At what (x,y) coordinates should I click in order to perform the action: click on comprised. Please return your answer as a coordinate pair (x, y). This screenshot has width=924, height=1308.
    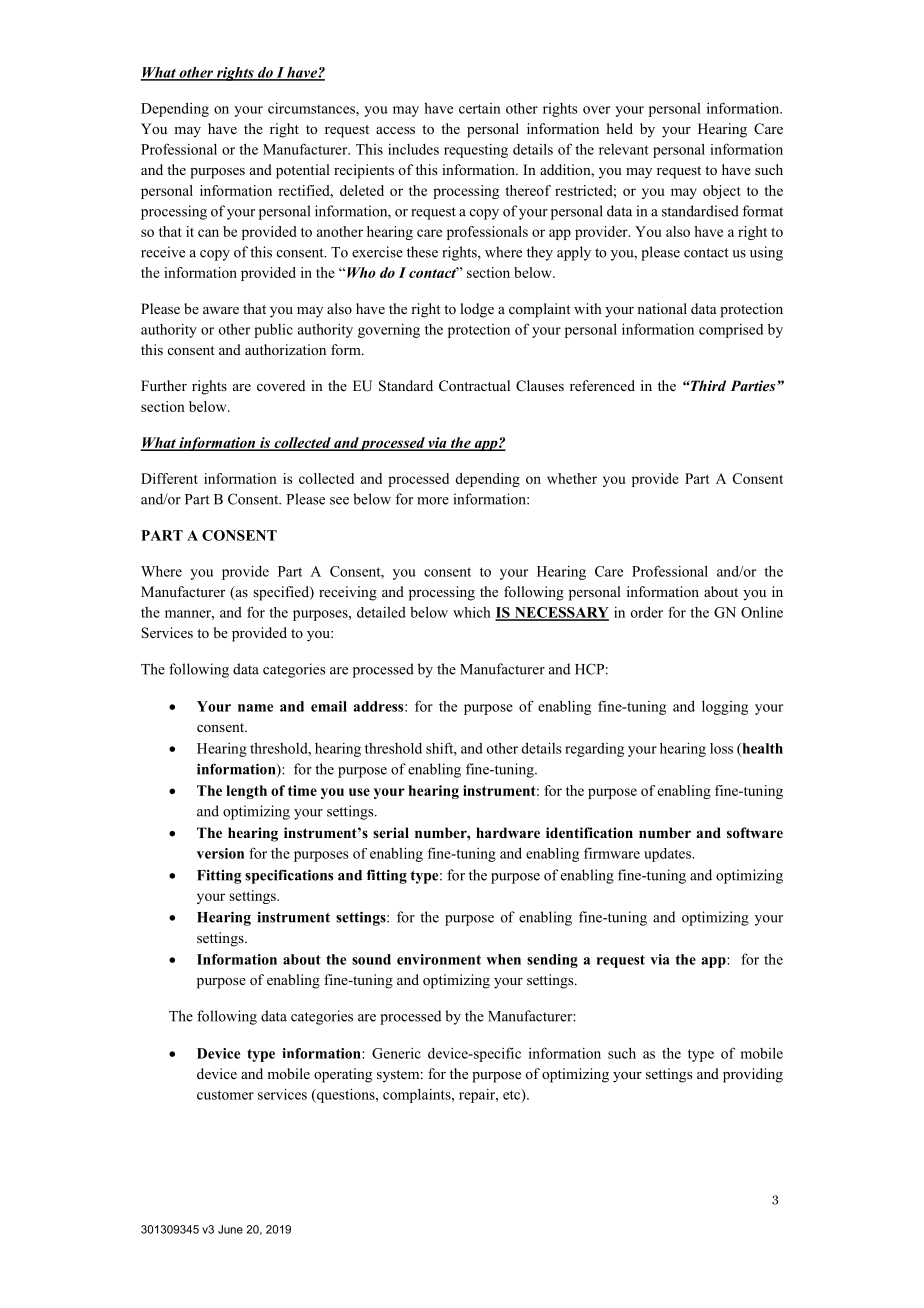
    Looking at the image, I should click on (731, 331).
